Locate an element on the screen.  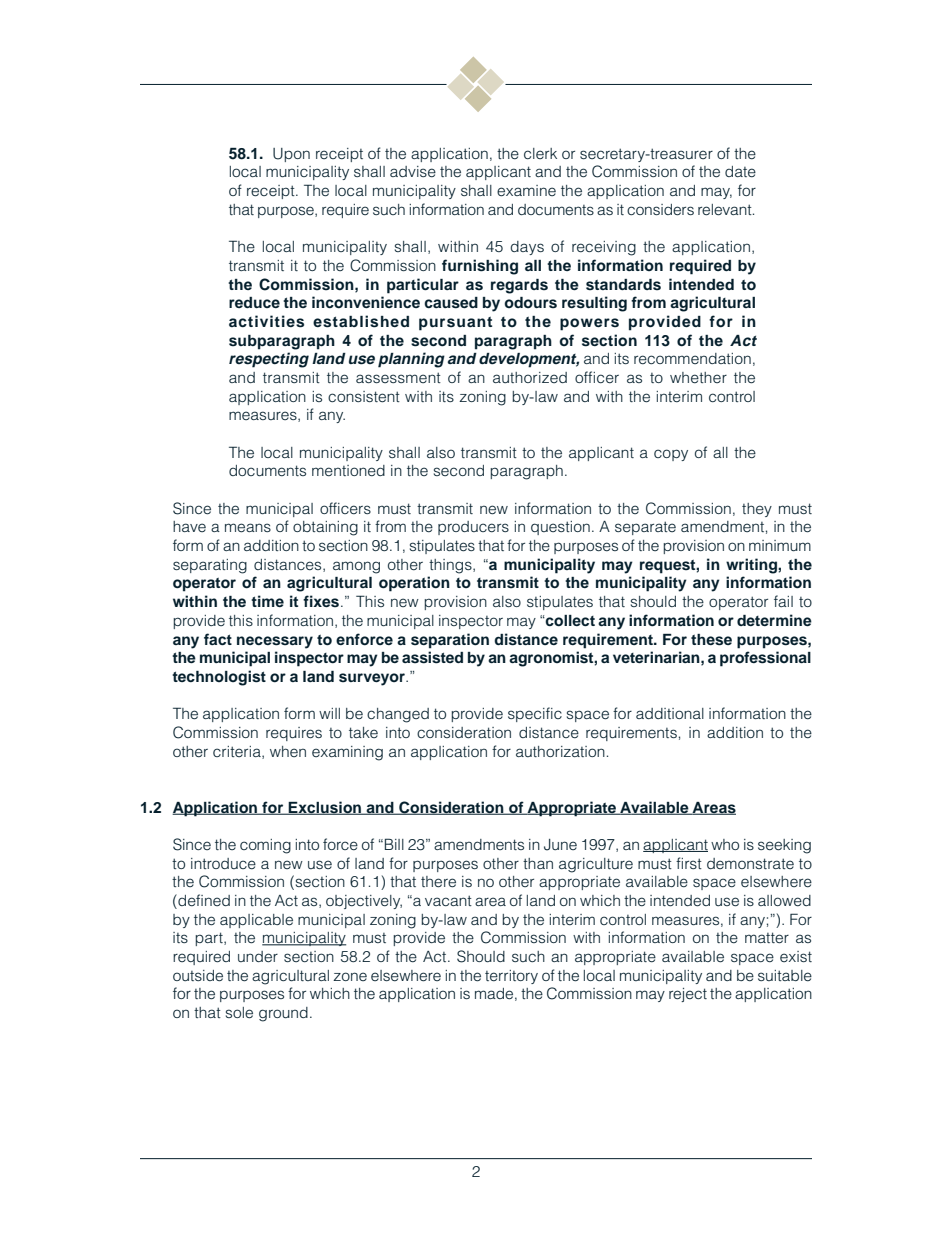
territory is located at coordinates (511, 977).
